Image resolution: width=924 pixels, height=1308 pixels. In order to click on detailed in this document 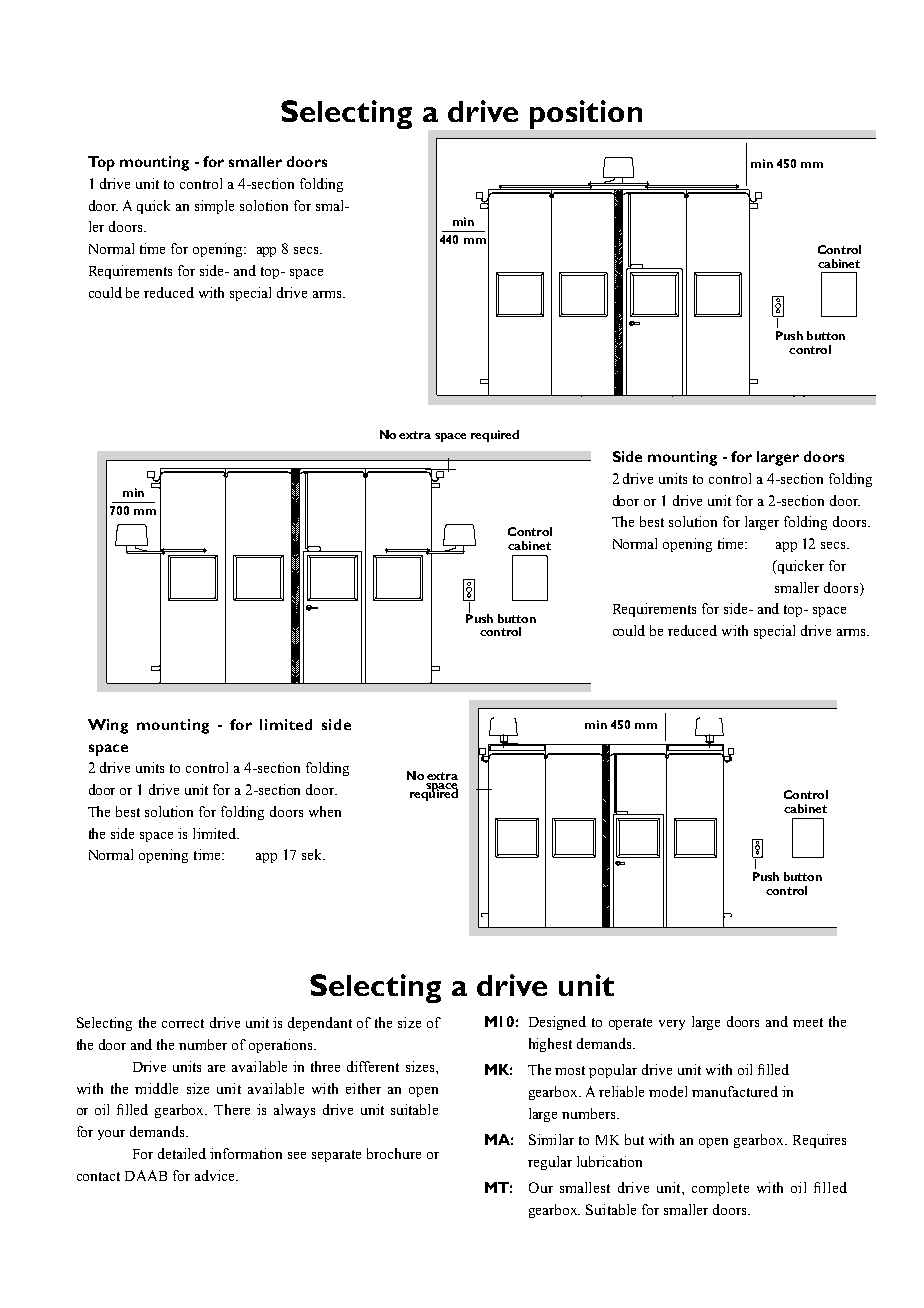, I will do `click(182, 1153)`.
